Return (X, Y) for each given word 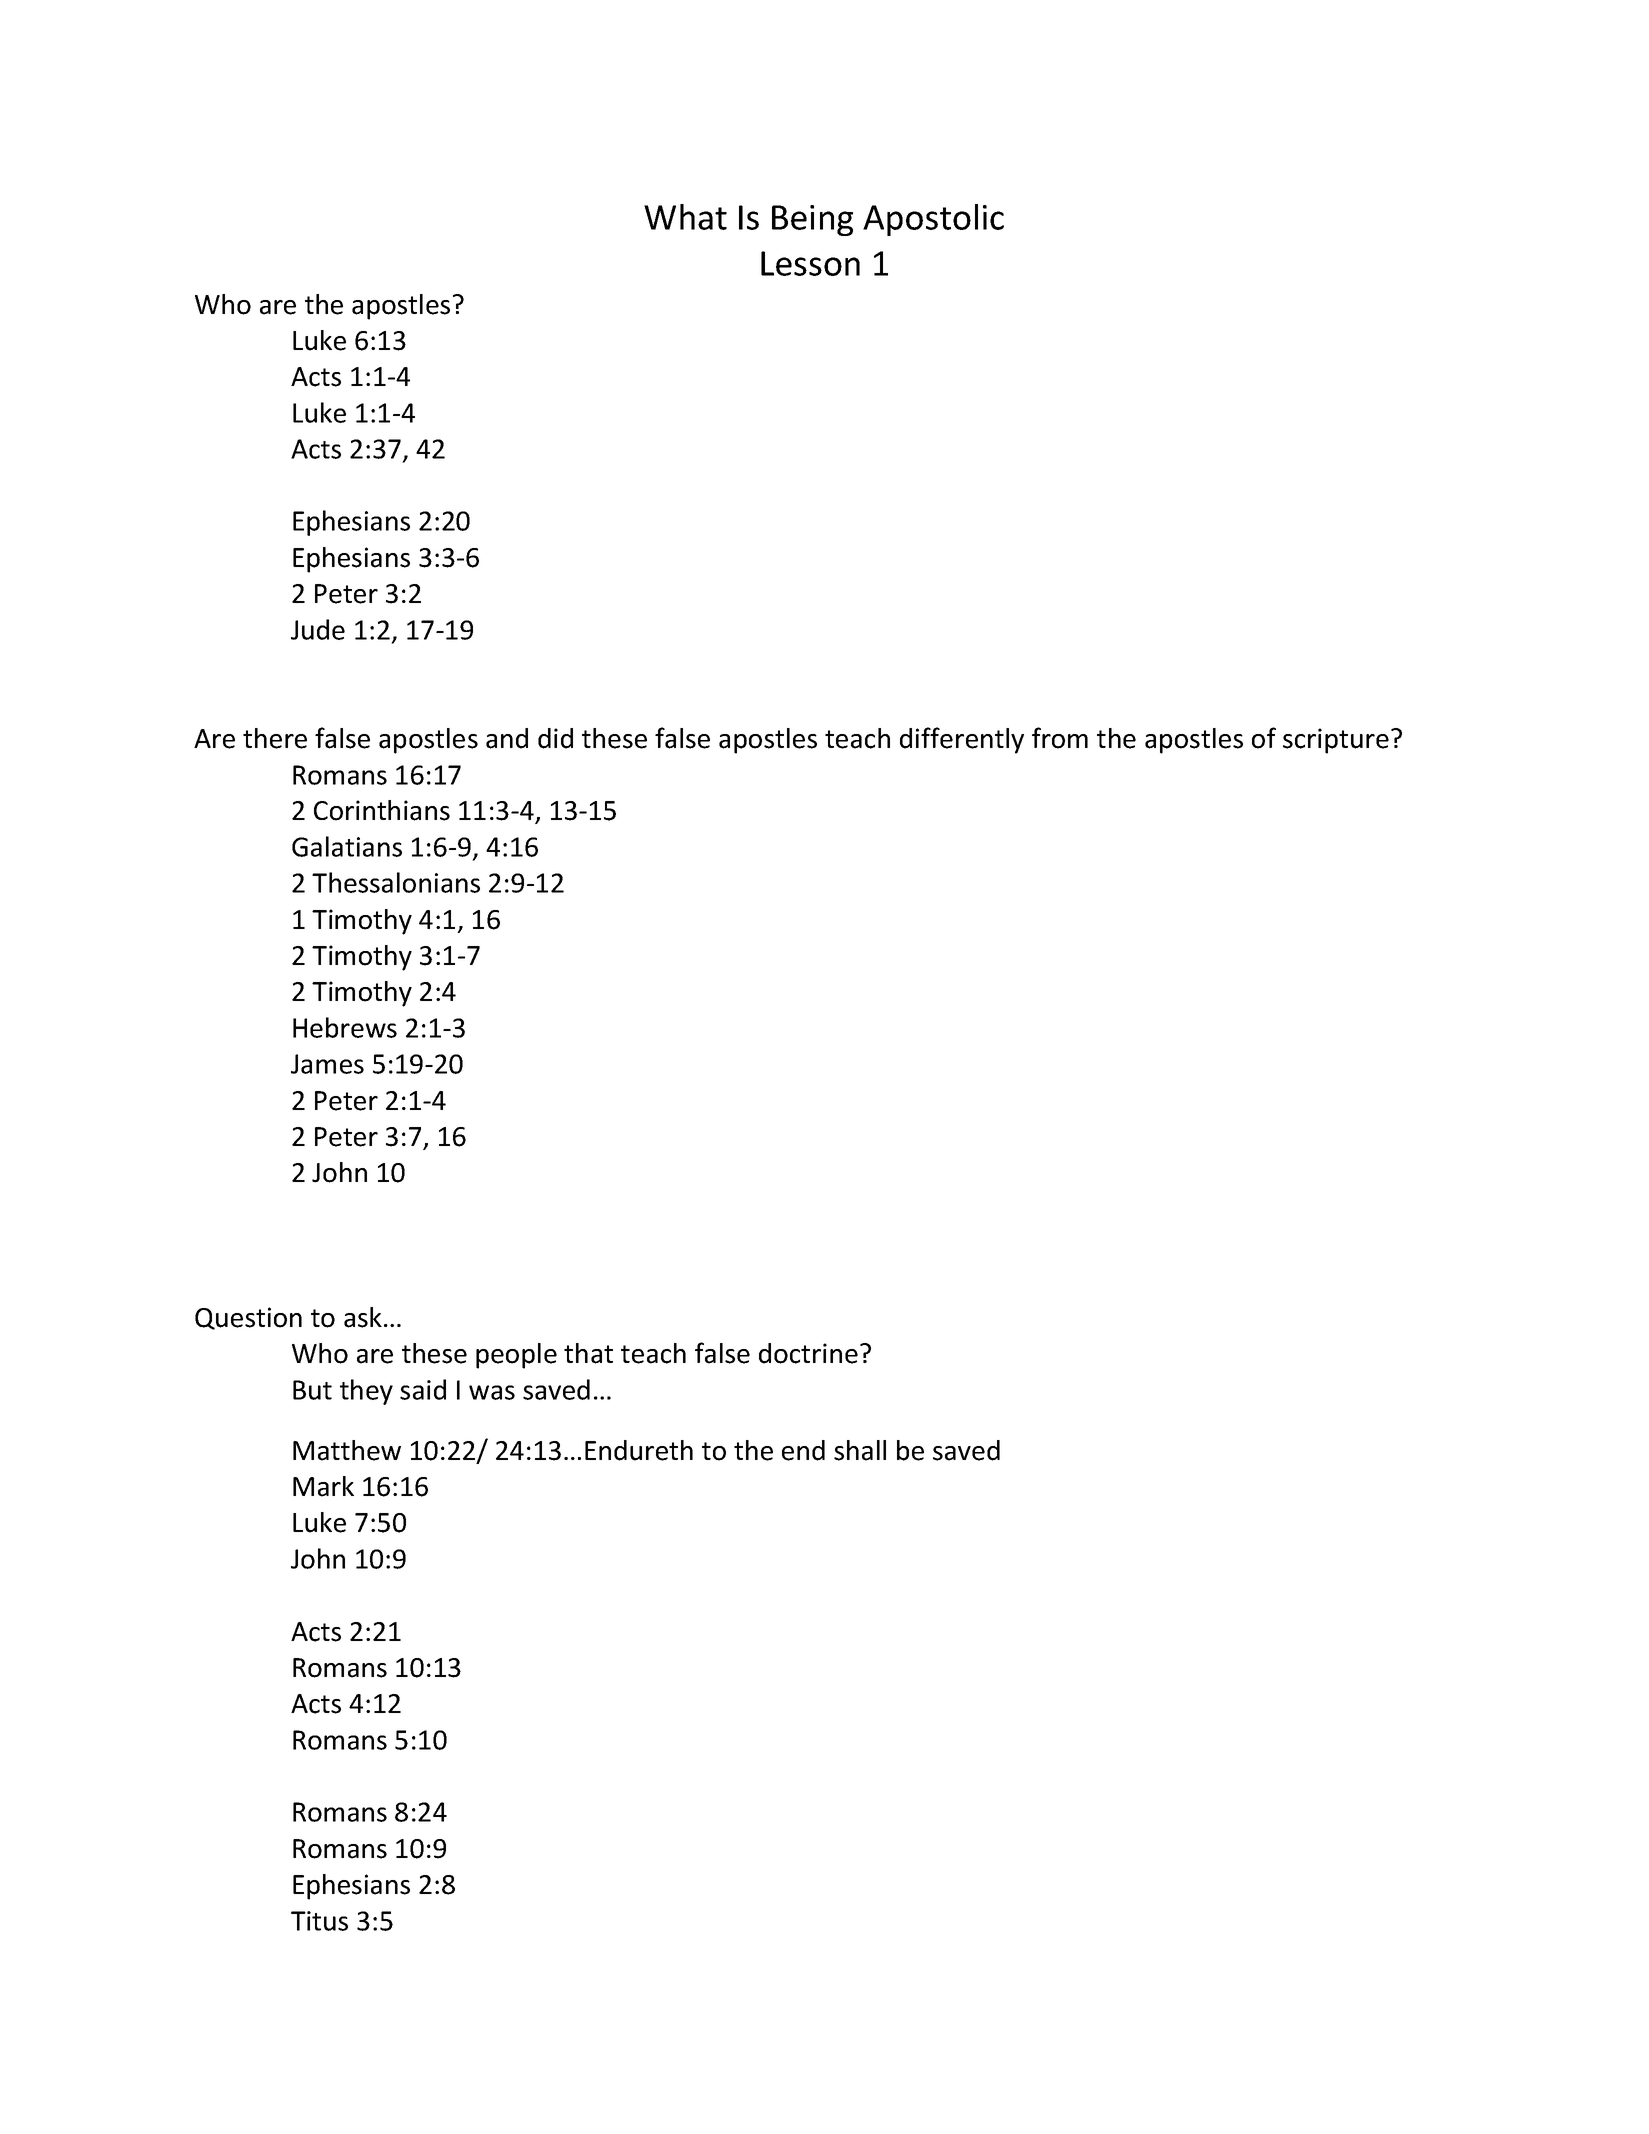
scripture (1336, 741)
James (327, 1064)
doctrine (808, 1353)
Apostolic (933, 220)
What (685, 217)
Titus (319, 1921)
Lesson (810, 263)
